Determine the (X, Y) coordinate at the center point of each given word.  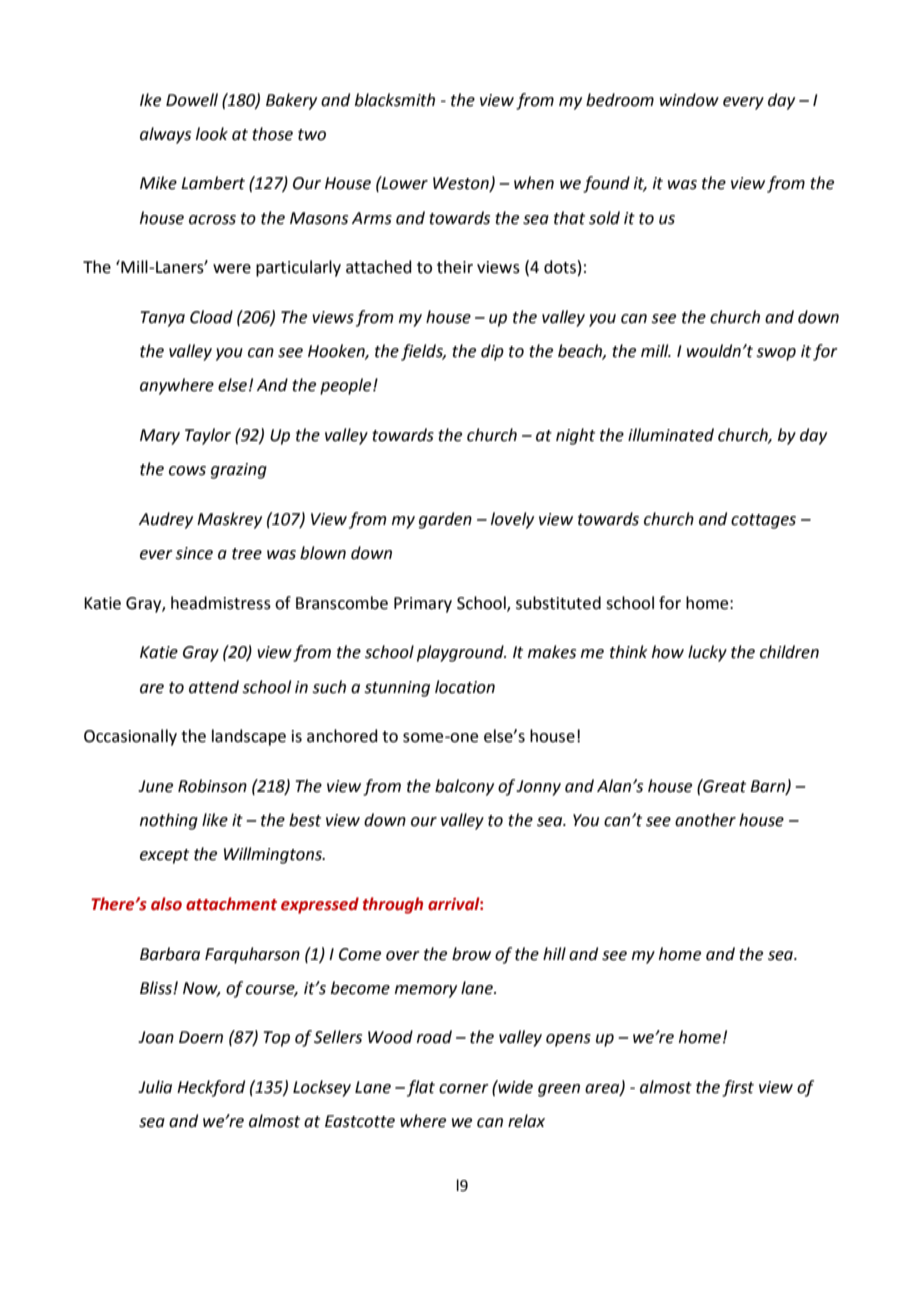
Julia (155, 1087)
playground (461, 653)
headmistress (221, 603)
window (689, 100)
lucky (707, 653)
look (212, 134)
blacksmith (395, 100)
